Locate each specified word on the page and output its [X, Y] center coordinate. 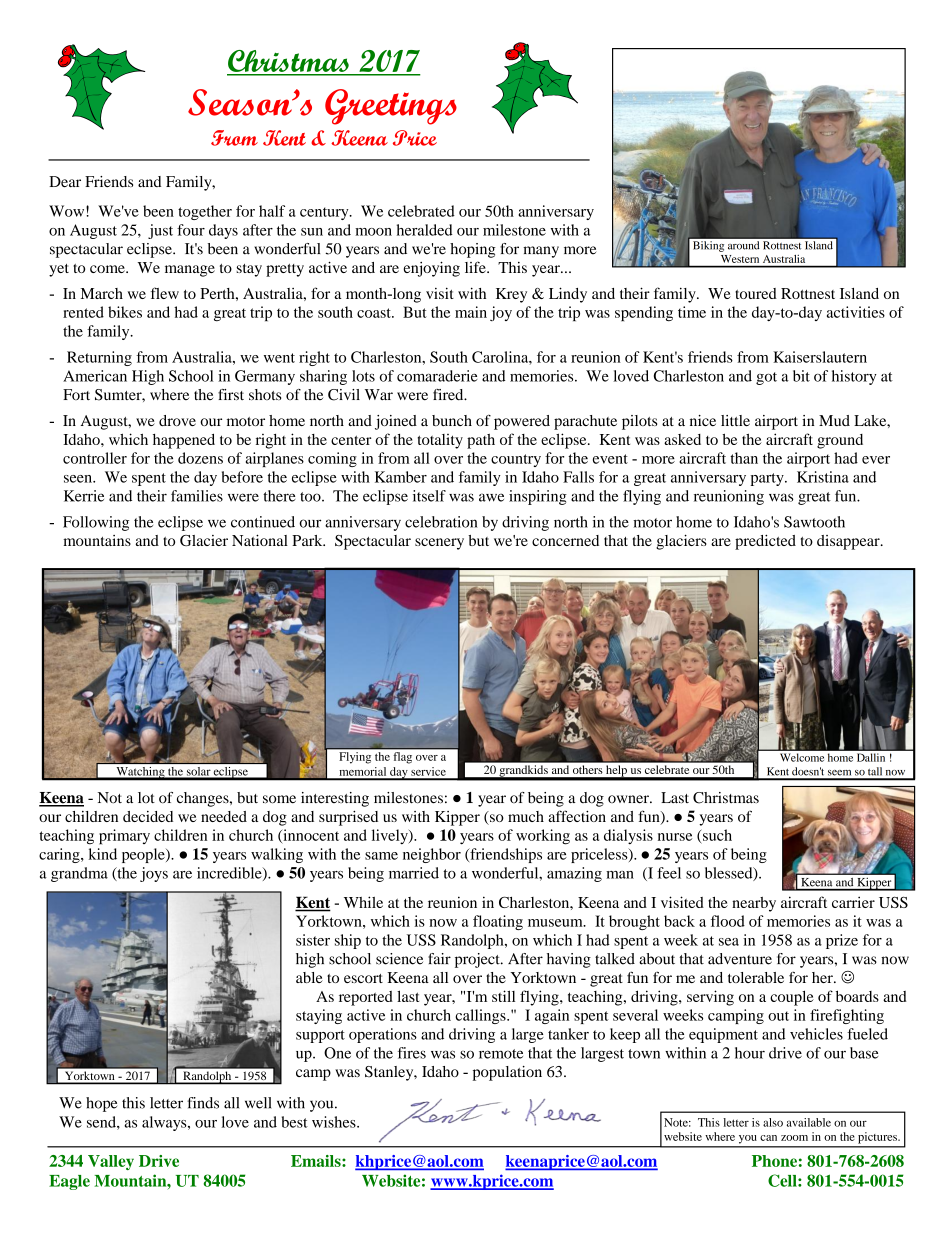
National [260, 540]
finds [203, 1103]
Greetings [391, 107]
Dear [65, 181]
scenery [439, 544]
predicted [765, 542]
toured [756, 293]
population [507, 1073]
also [773, 1122]
